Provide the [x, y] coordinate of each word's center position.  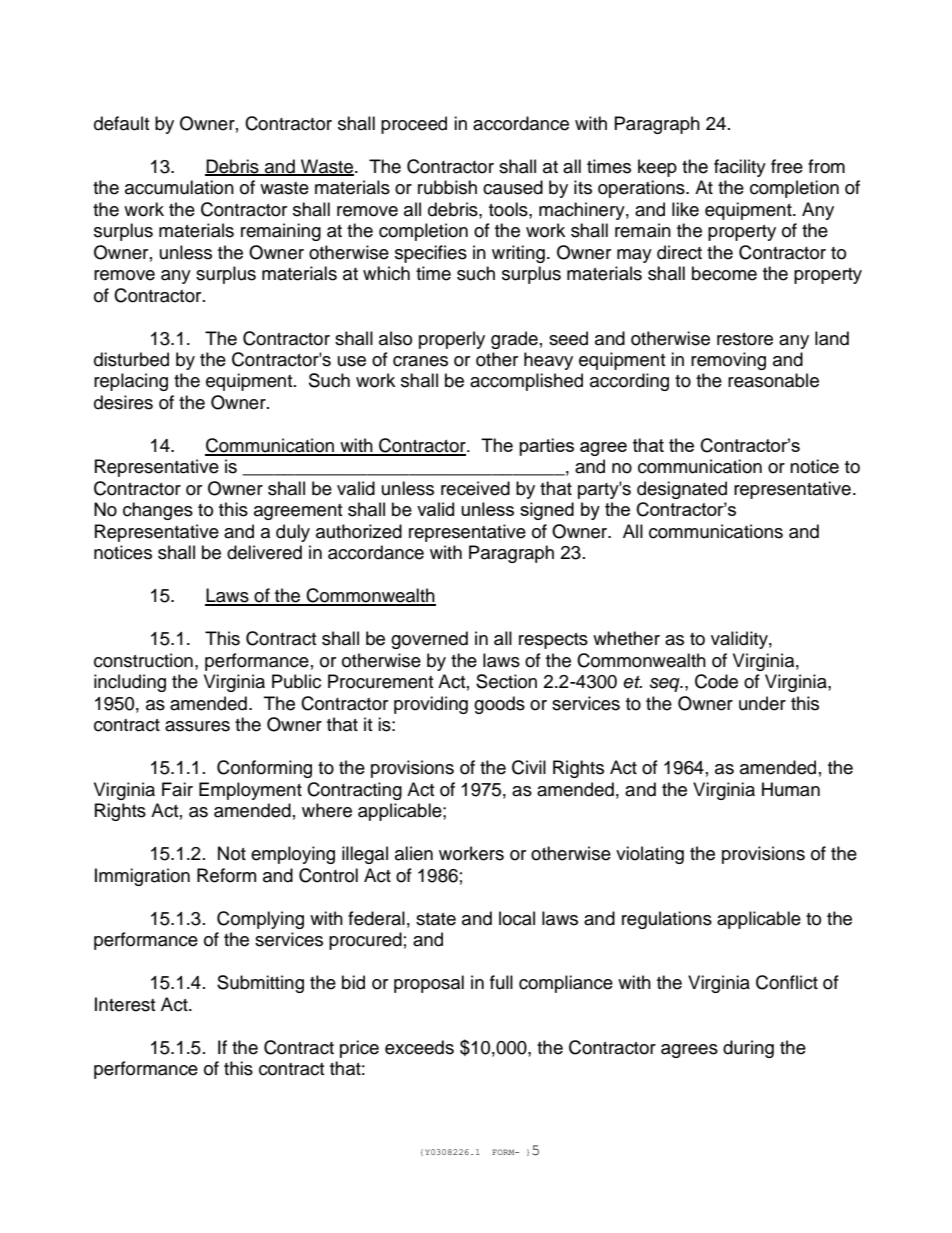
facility [740, 168]
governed [429, 640]
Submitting [260, 984]
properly [452, 340]
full [501, 982]
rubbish [447, 187]
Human [791, 789]
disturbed [131, 359]
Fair [177, 789]
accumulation [179, 187]
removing [728, 361]
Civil [529, 767]
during [748, 1049]
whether [626, 638]
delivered [264, 552]
